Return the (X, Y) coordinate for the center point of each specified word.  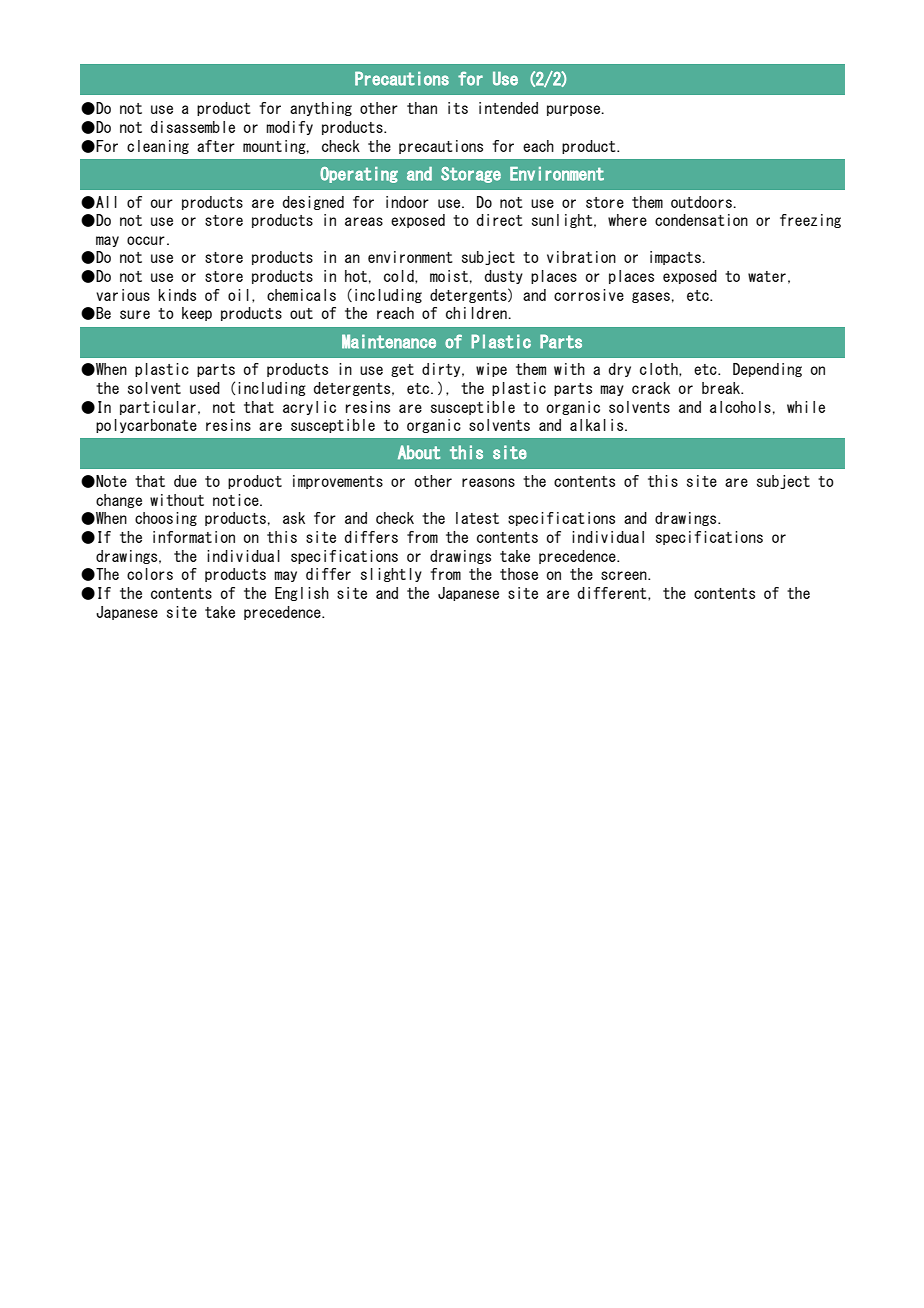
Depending (767, 370)
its (458, 108)
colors (150, 574)
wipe (491, 370)
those (519, 574)
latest (477, 518)
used (205, 388)
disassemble (193, 127)
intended (508, 108)
